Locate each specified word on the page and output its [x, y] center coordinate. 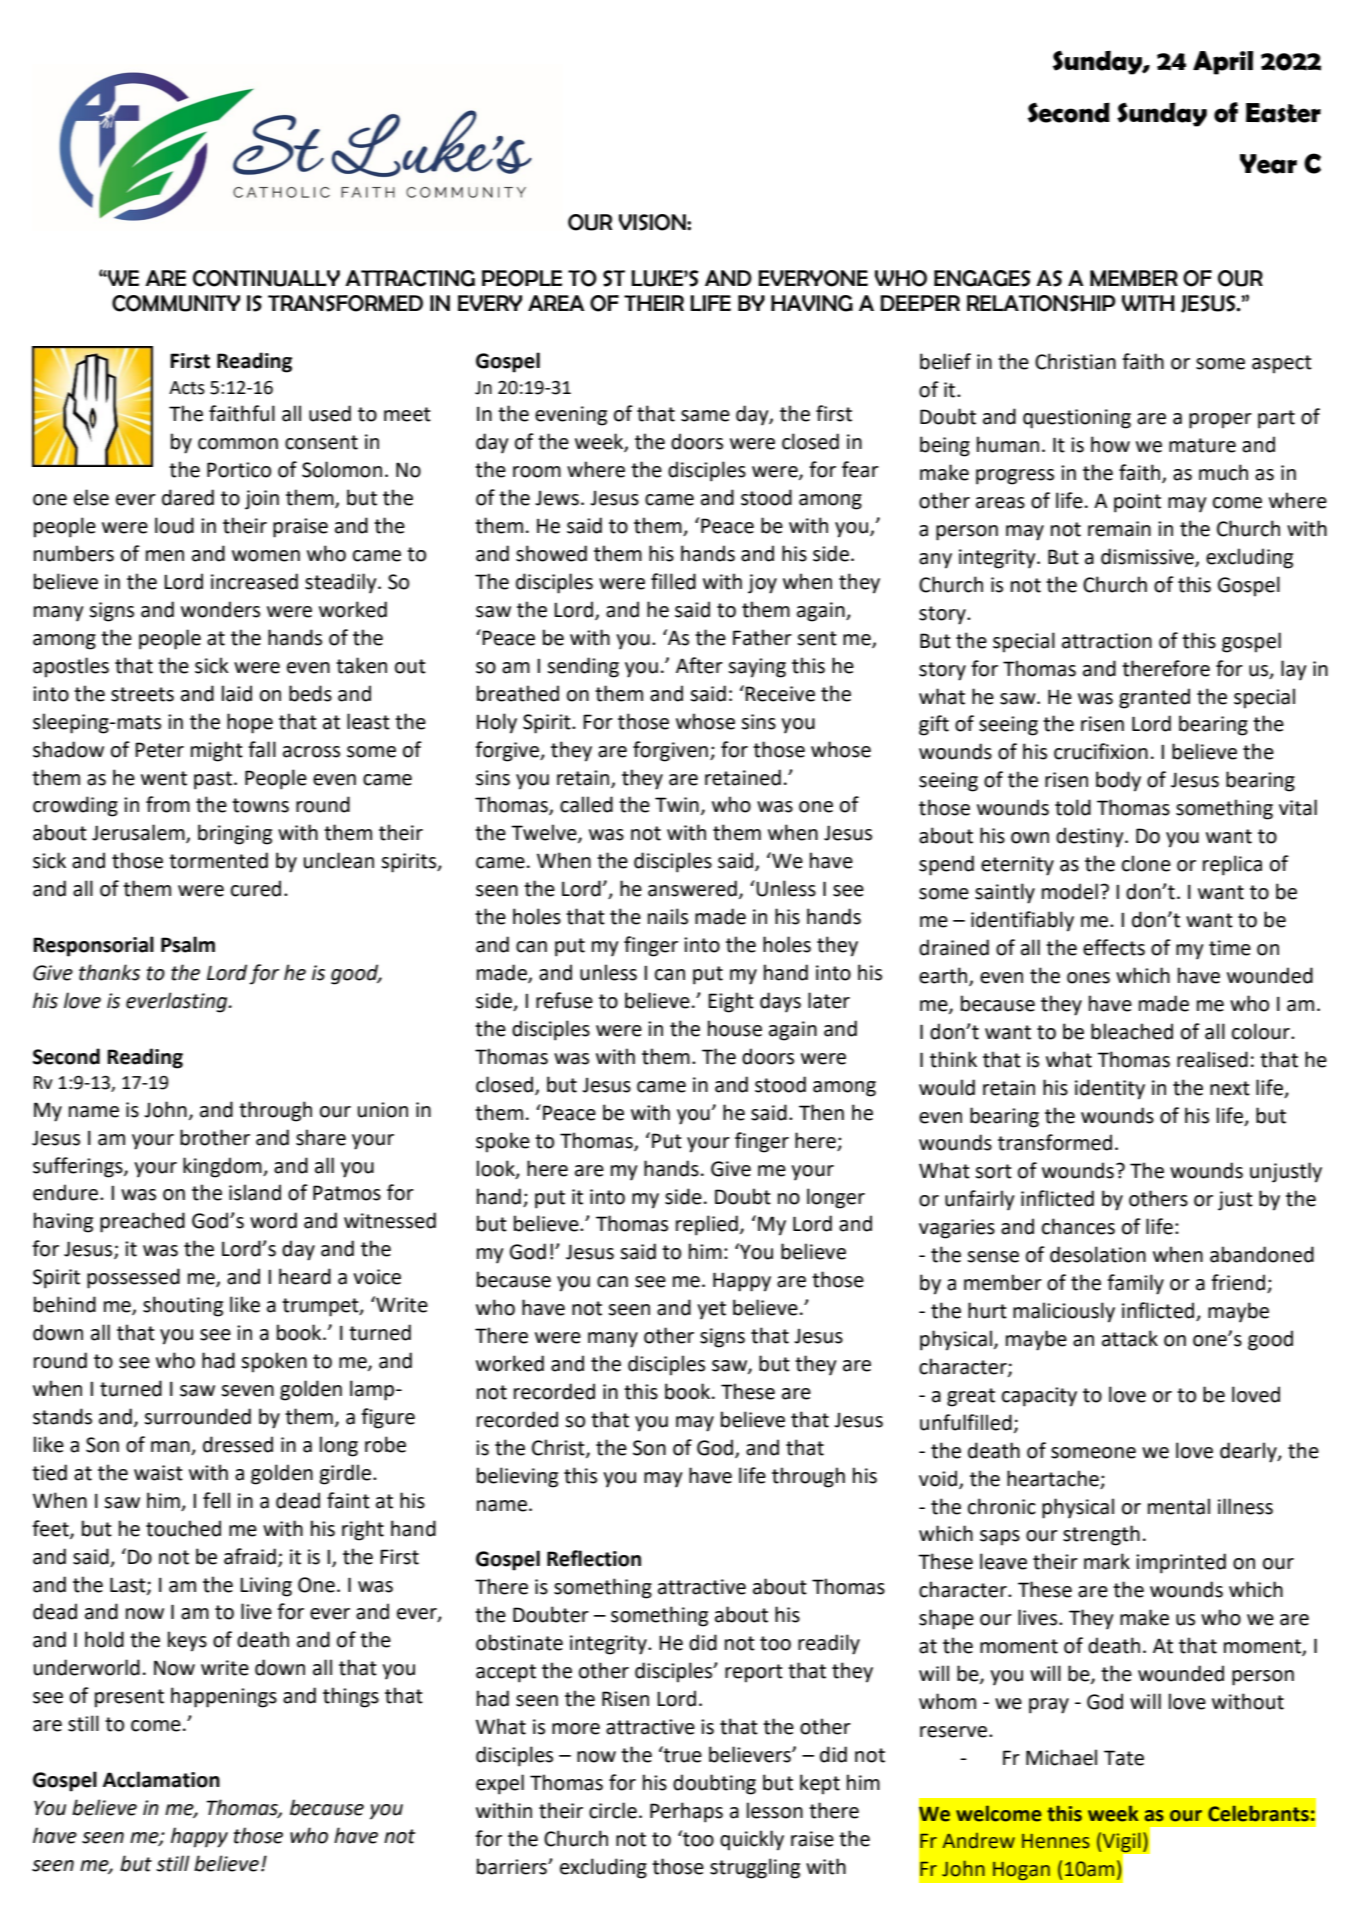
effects [1114, 947]
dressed [238, 1444]
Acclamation [161, 1779]
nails [668, 916]
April [1223, 63]
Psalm [188, 944]
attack [1130, 1338]
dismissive [1148, 557]
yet [711, 1310]
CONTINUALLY [266, 278]
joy [762, 584]
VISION [653, 222]
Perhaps [686, 1812]
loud [174, 525]
